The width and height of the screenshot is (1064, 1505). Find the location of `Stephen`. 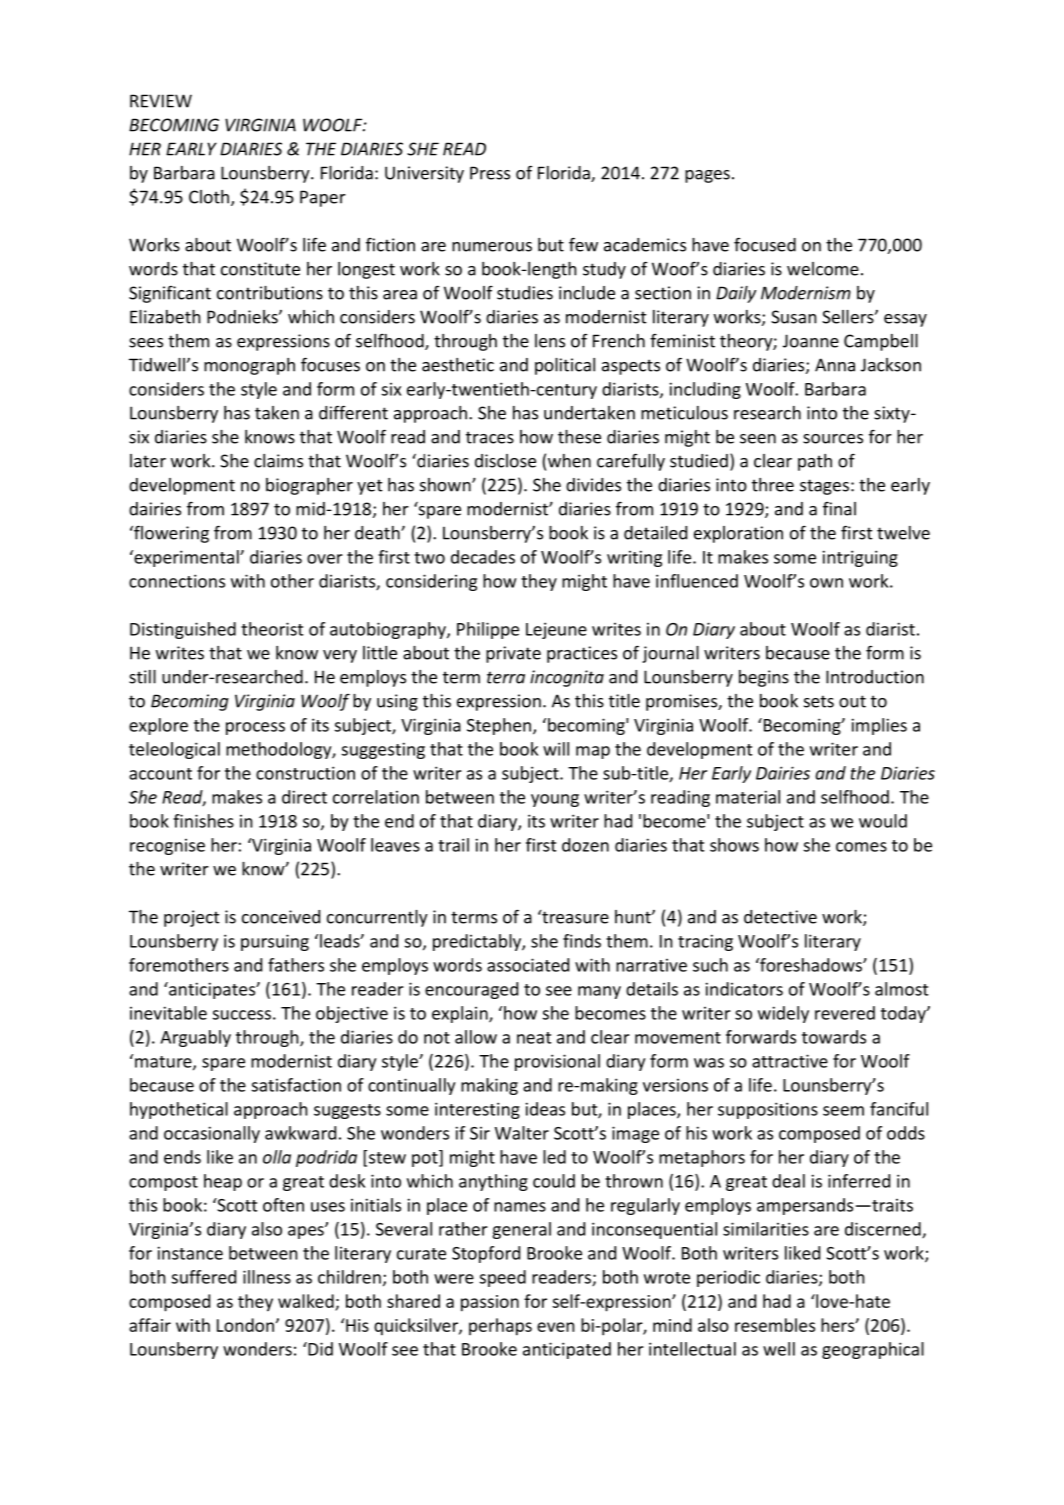

Stephen is located at coordinates (499, 726).
